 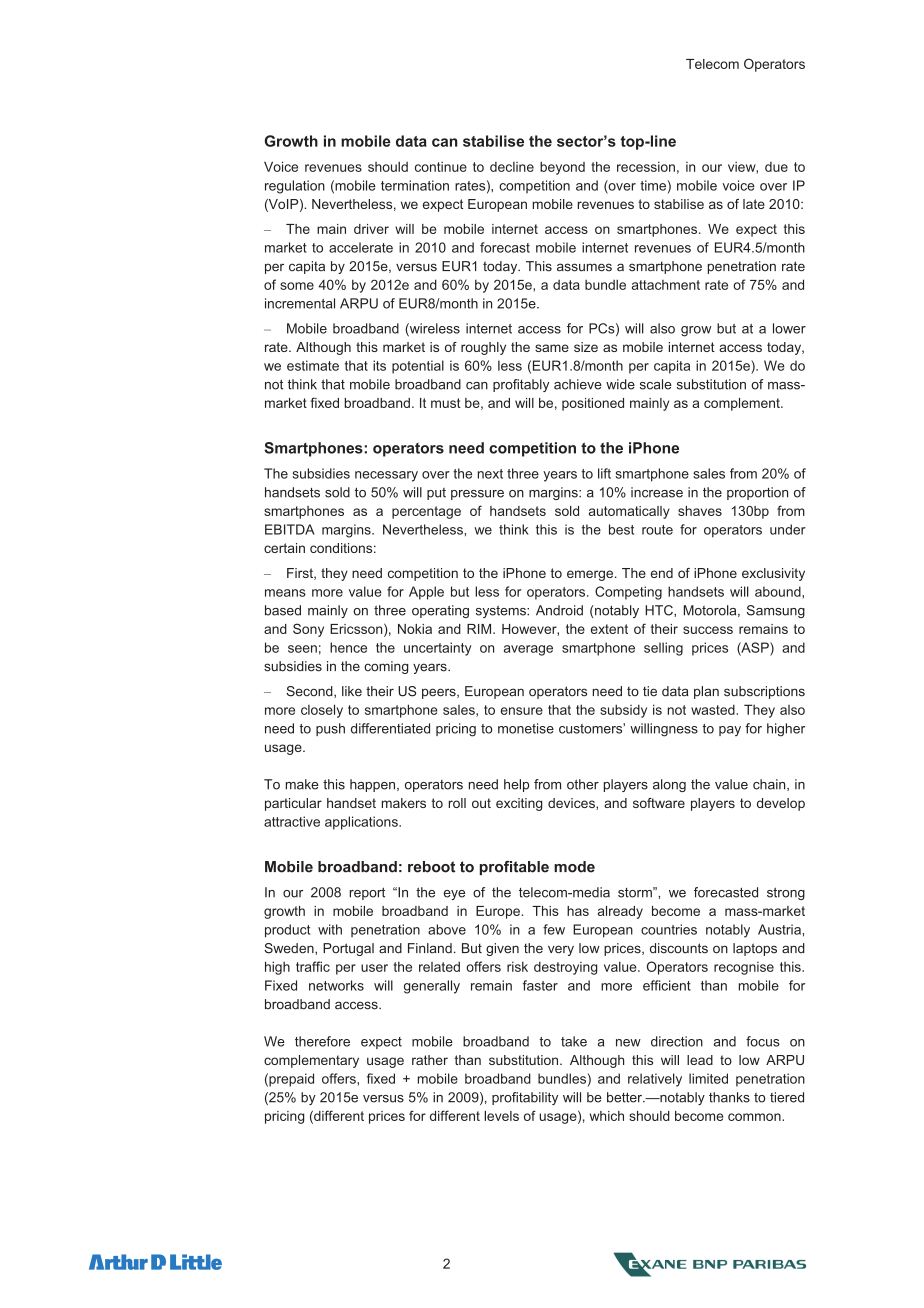 I want to click on scale, so click(x=656, y=384).
